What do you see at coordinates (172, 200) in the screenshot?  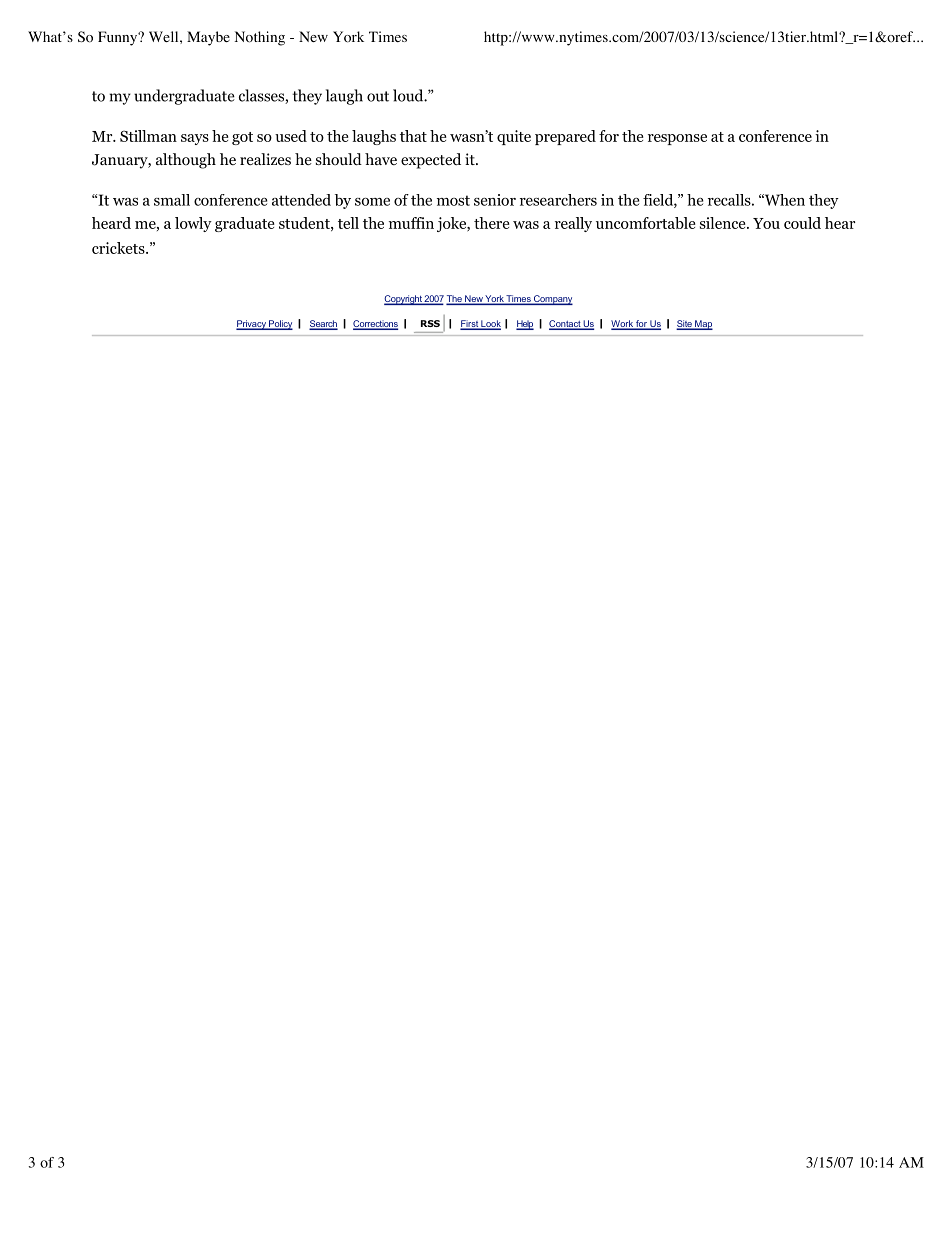 I see `small` at bounding box center [172, 200].
